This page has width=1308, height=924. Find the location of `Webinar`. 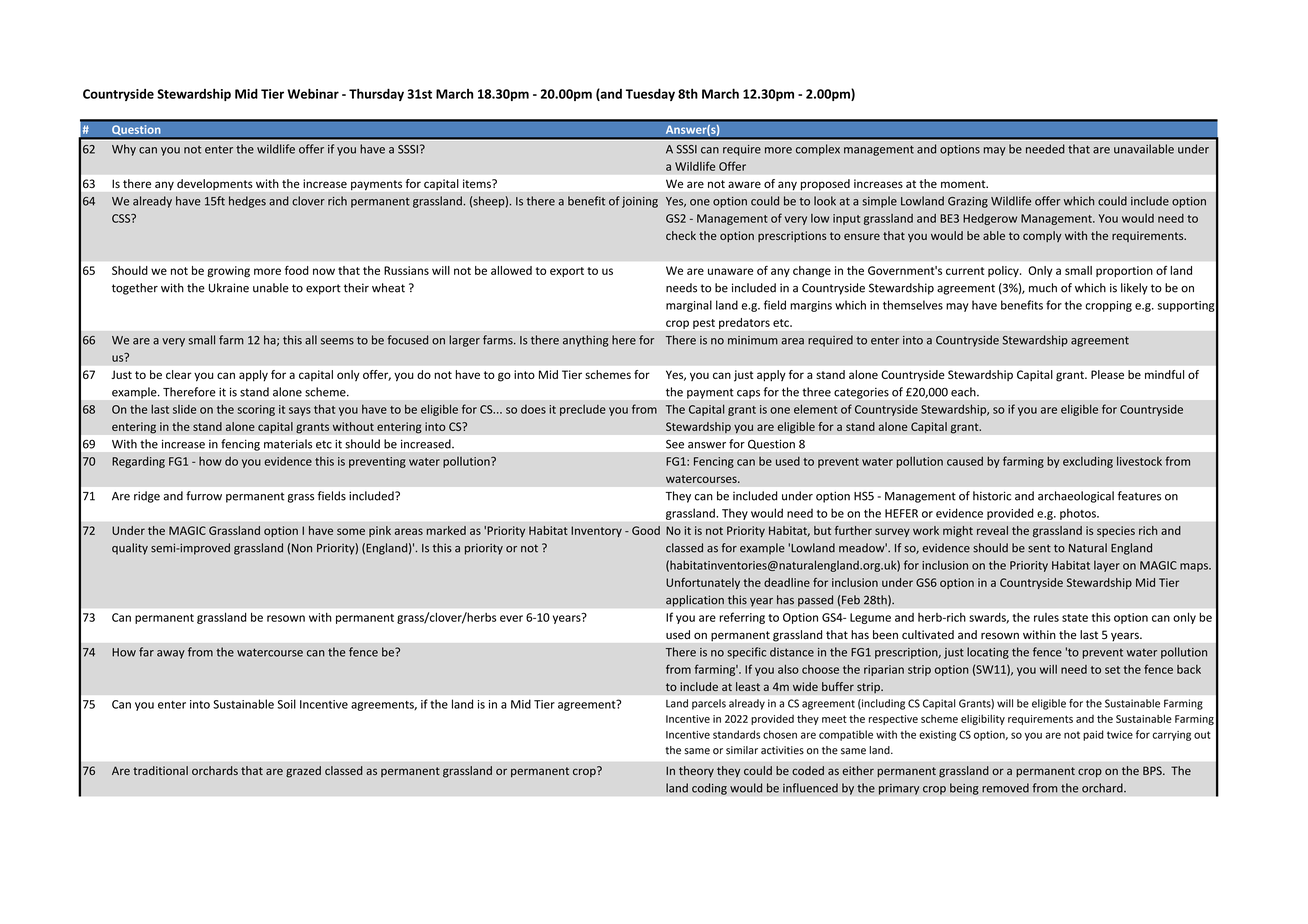

Webinar is located at coordinates (313, 93).
